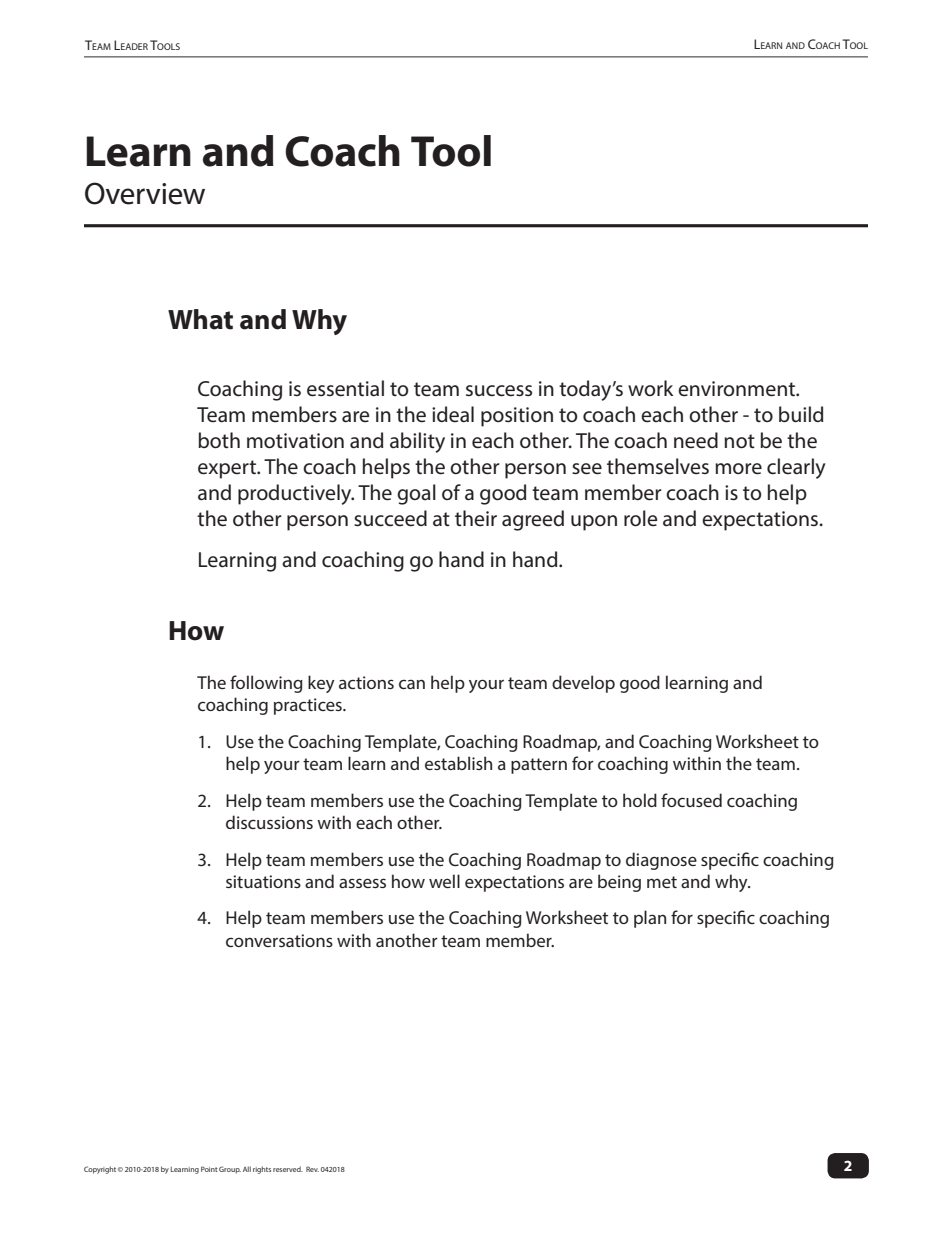 The height and width of the screenshot is (1233, 952). Describe the element at coordinates (145, 193) in the screenshot. I see `Overview` at that location.
